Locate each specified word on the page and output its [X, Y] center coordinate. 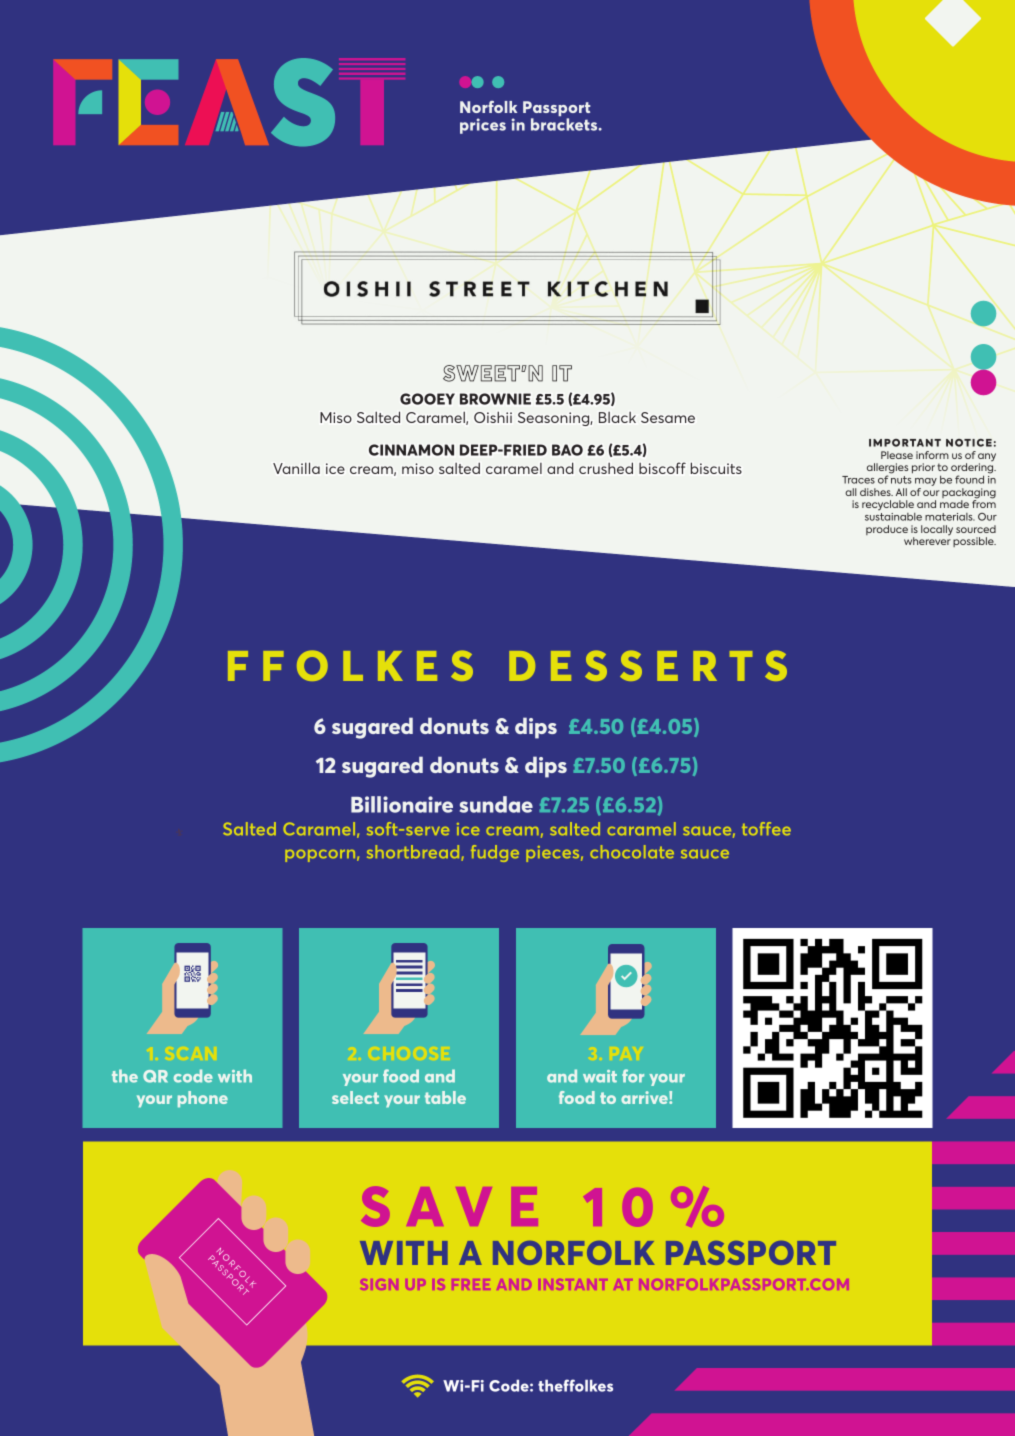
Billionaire [402, 804]
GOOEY [427, 399]
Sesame [668, 417]
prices [483, 126]
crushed [606, 468]
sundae [496, 804]
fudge [495, 853]
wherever [927, 541]
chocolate [632, 852]
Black [617, 417]
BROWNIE [495, 399]
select [355, 1097]
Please [897, 455]
